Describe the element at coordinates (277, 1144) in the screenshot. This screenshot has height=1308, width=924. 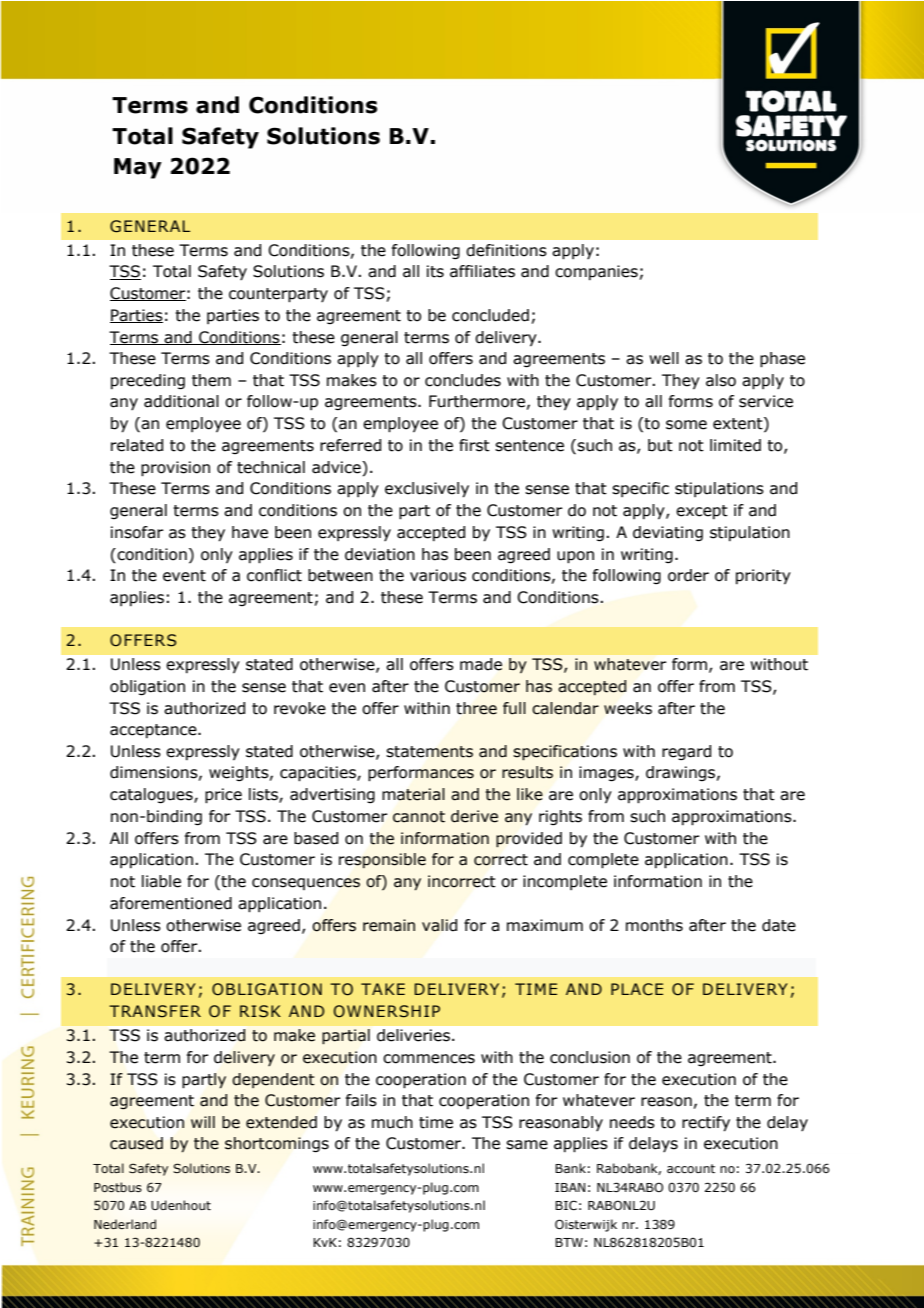
I see `shortcomings` at that location.
